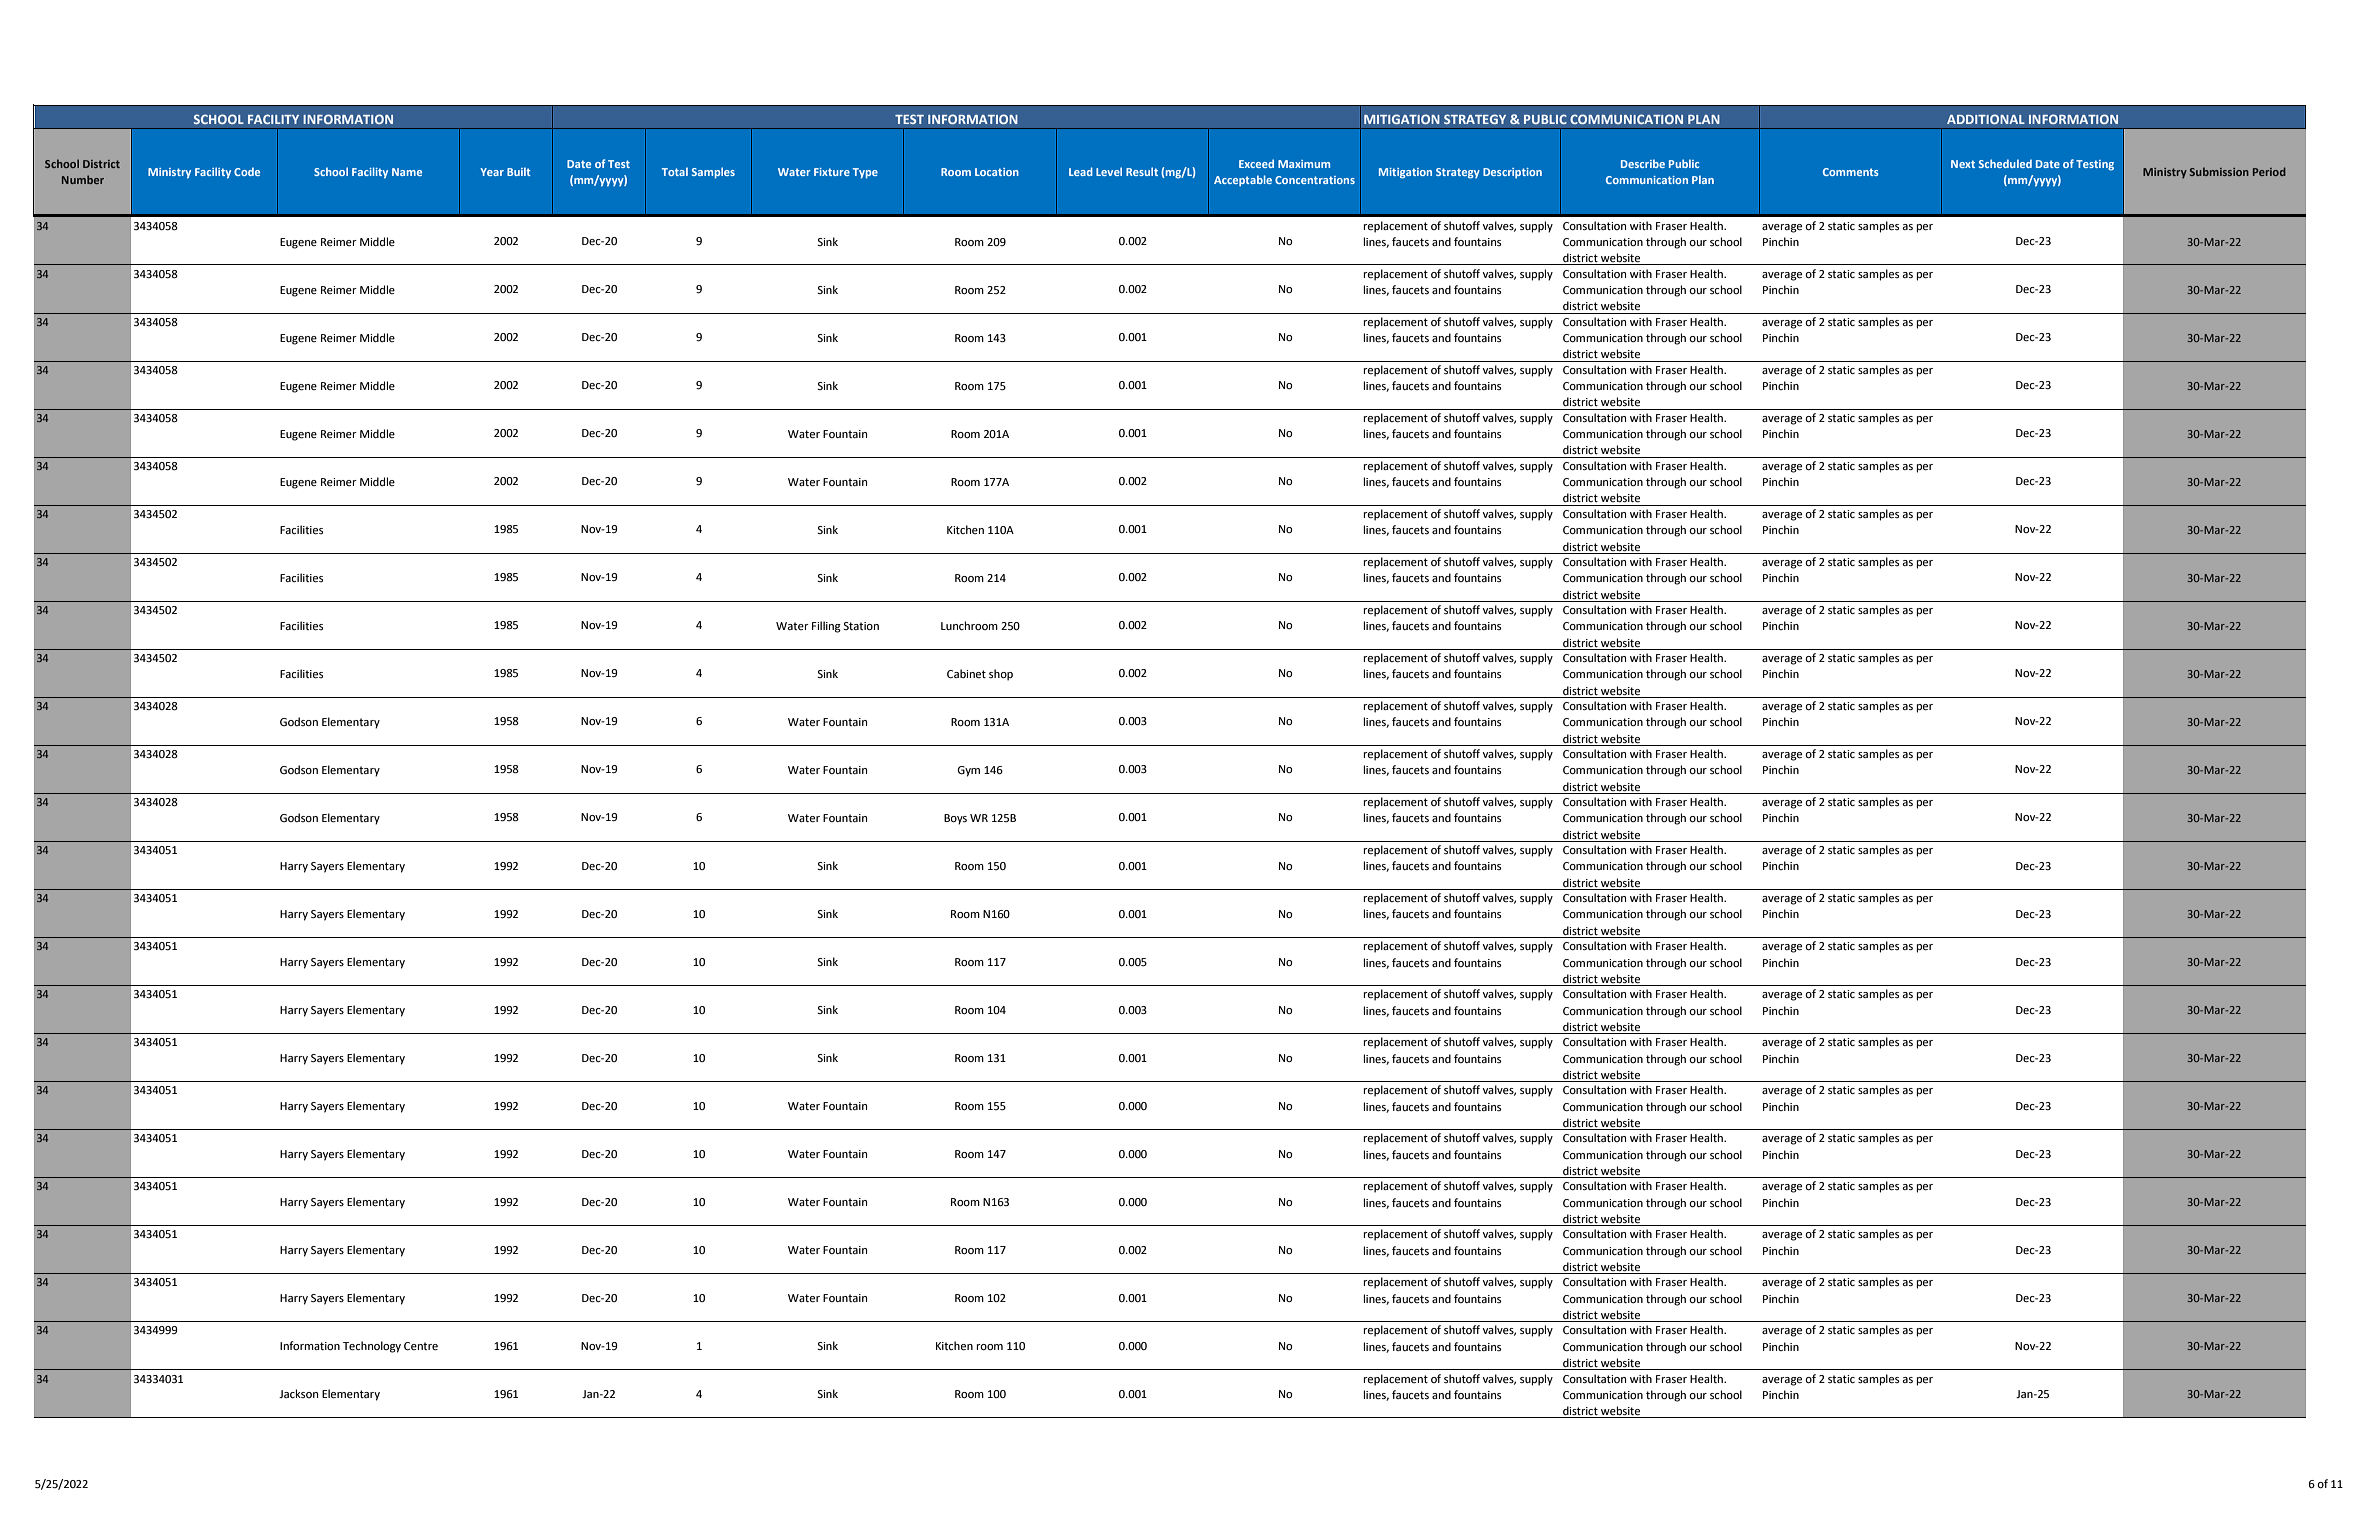  Describe the element at coordinates (1142, 171) in the page. I see `Result` at that location.
